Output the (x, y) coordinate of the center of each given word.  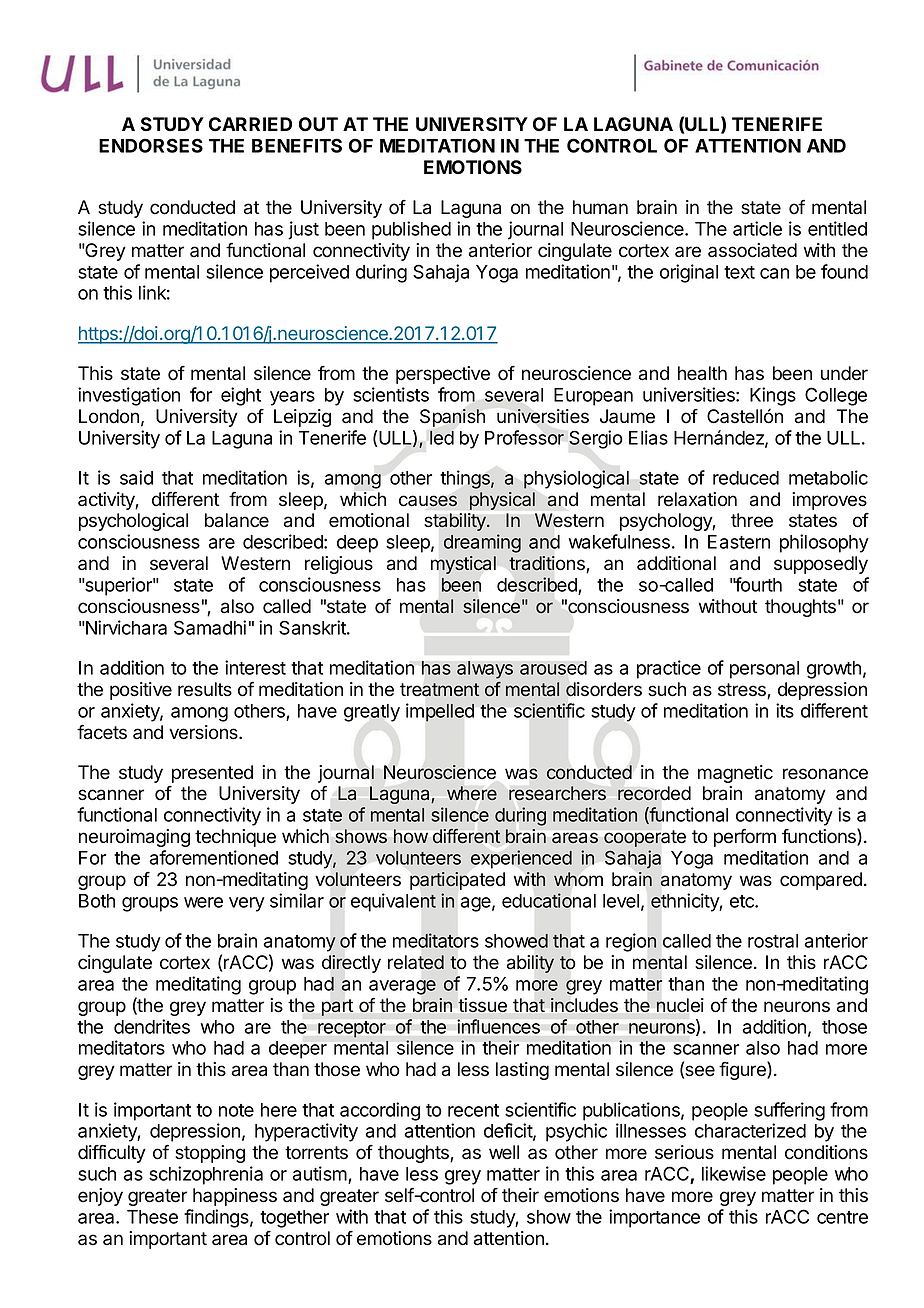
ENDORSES (151, 145)
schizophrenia (206, 1175)
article (757, 228)
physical (502, 501)
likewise (734, 1173)
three (752, 520)
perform (745, 837)
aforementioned (214, 857)
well (504, 1152)
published (411, 230)
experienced (521, 859)
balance (237, 520)
